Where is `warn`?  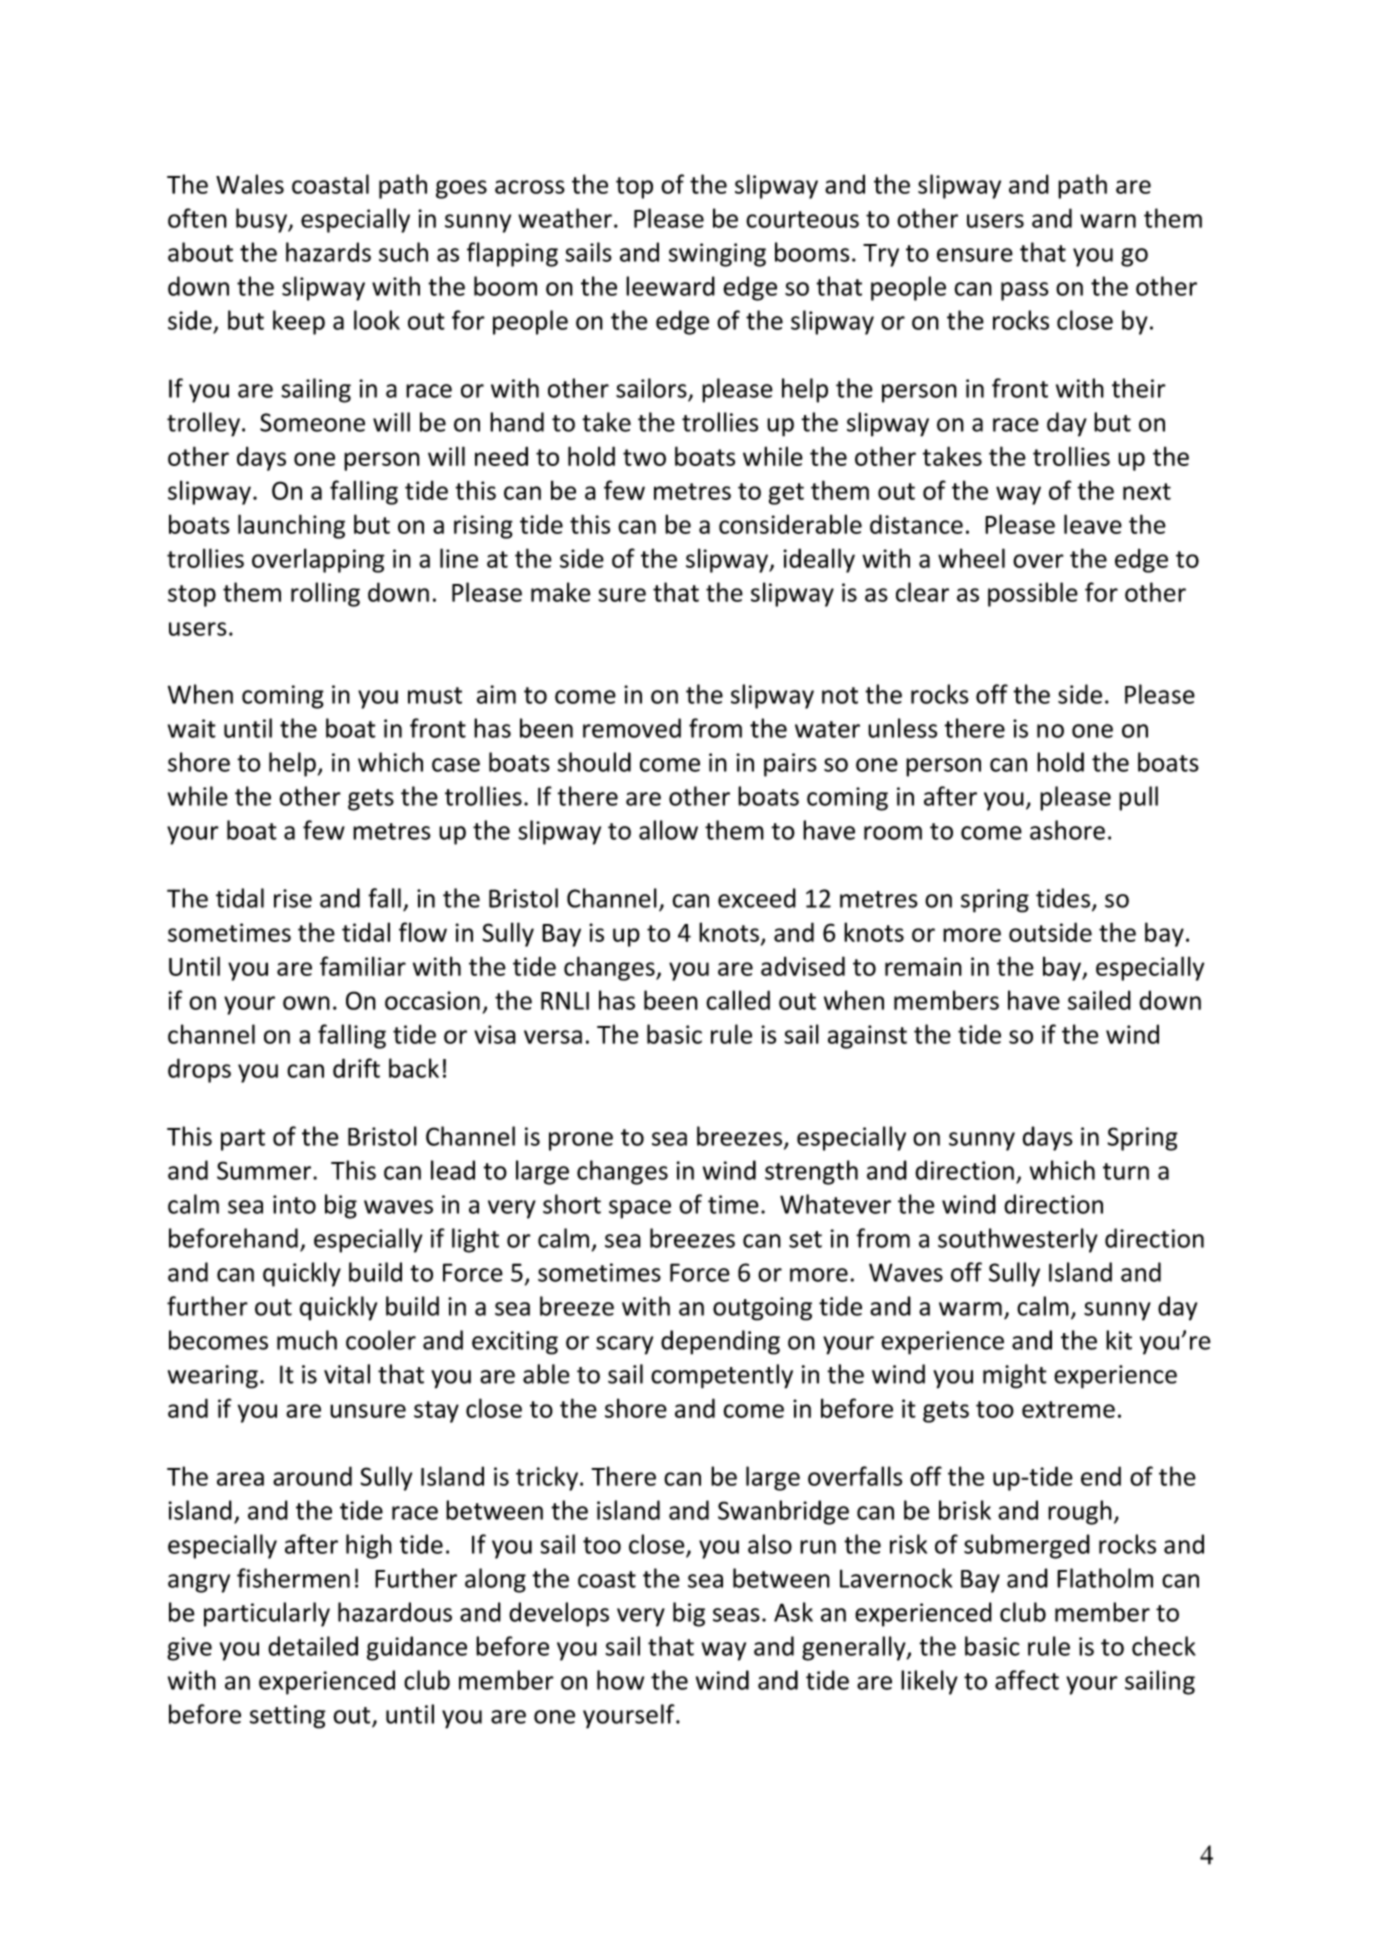 warn is located at coordinates (1108, 221).
